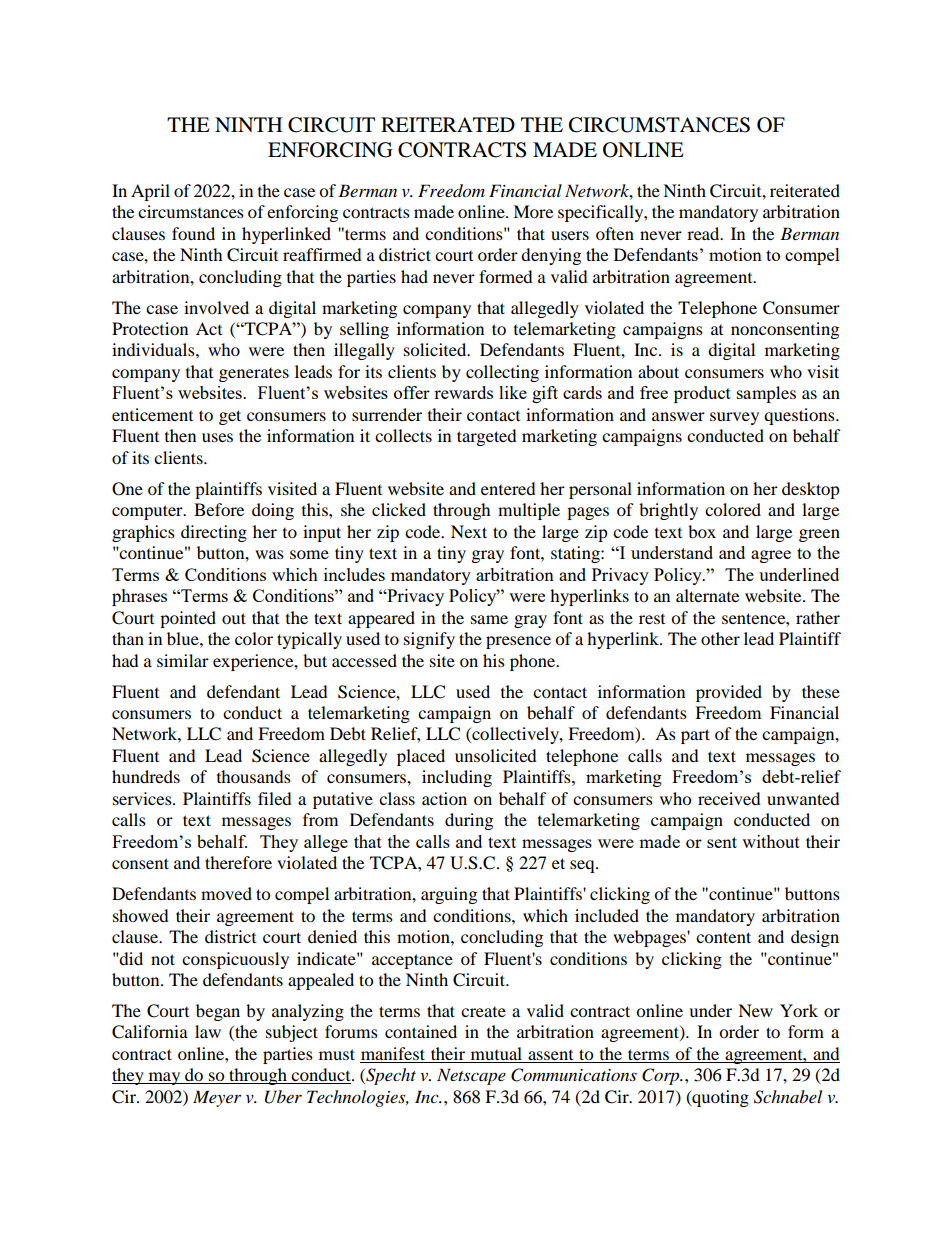 This image has width=952, height=1233. Describe the element at coordinates (720, 638) in the image. I see `other` at that location.
